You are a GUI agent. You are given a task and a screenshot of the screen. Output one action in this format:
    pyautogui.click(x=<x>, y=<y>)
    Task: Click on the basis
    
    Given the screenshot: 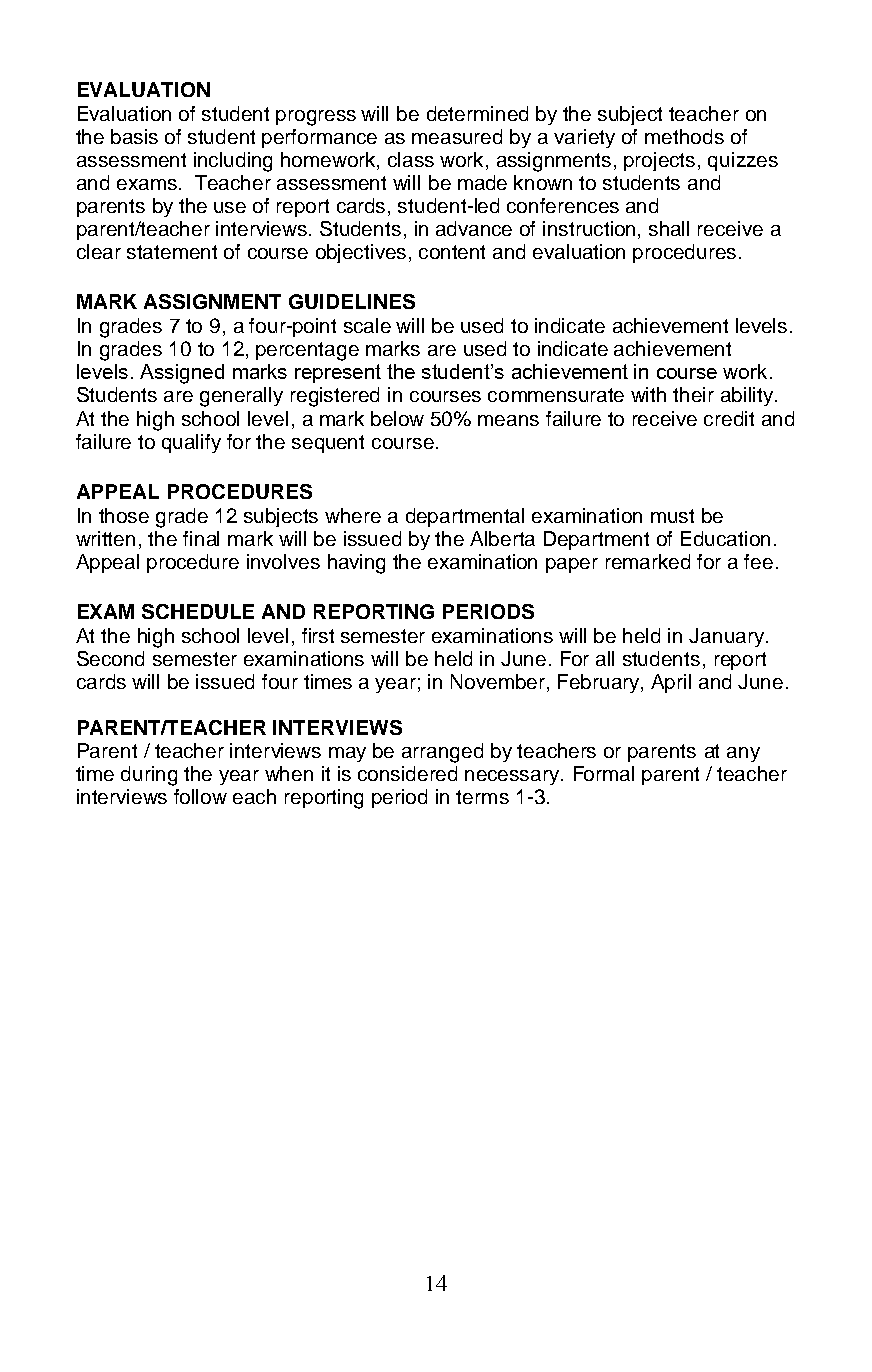 What is the action you would take?
    pyautogui.click(x=134, y=136)
